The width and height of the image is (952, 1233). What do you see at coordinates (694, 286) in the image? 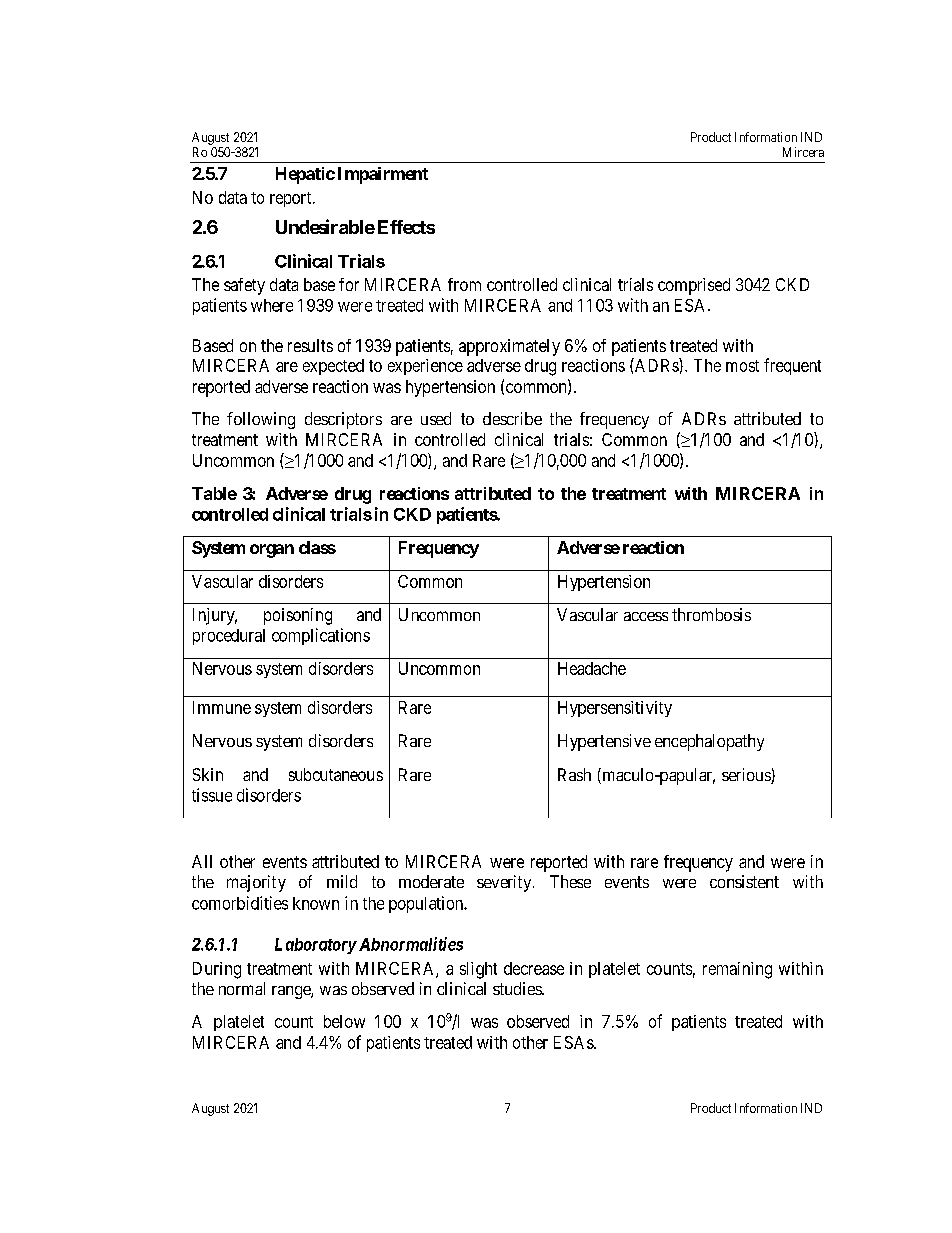
I see `comprised` at bounding box center [694, 286].
